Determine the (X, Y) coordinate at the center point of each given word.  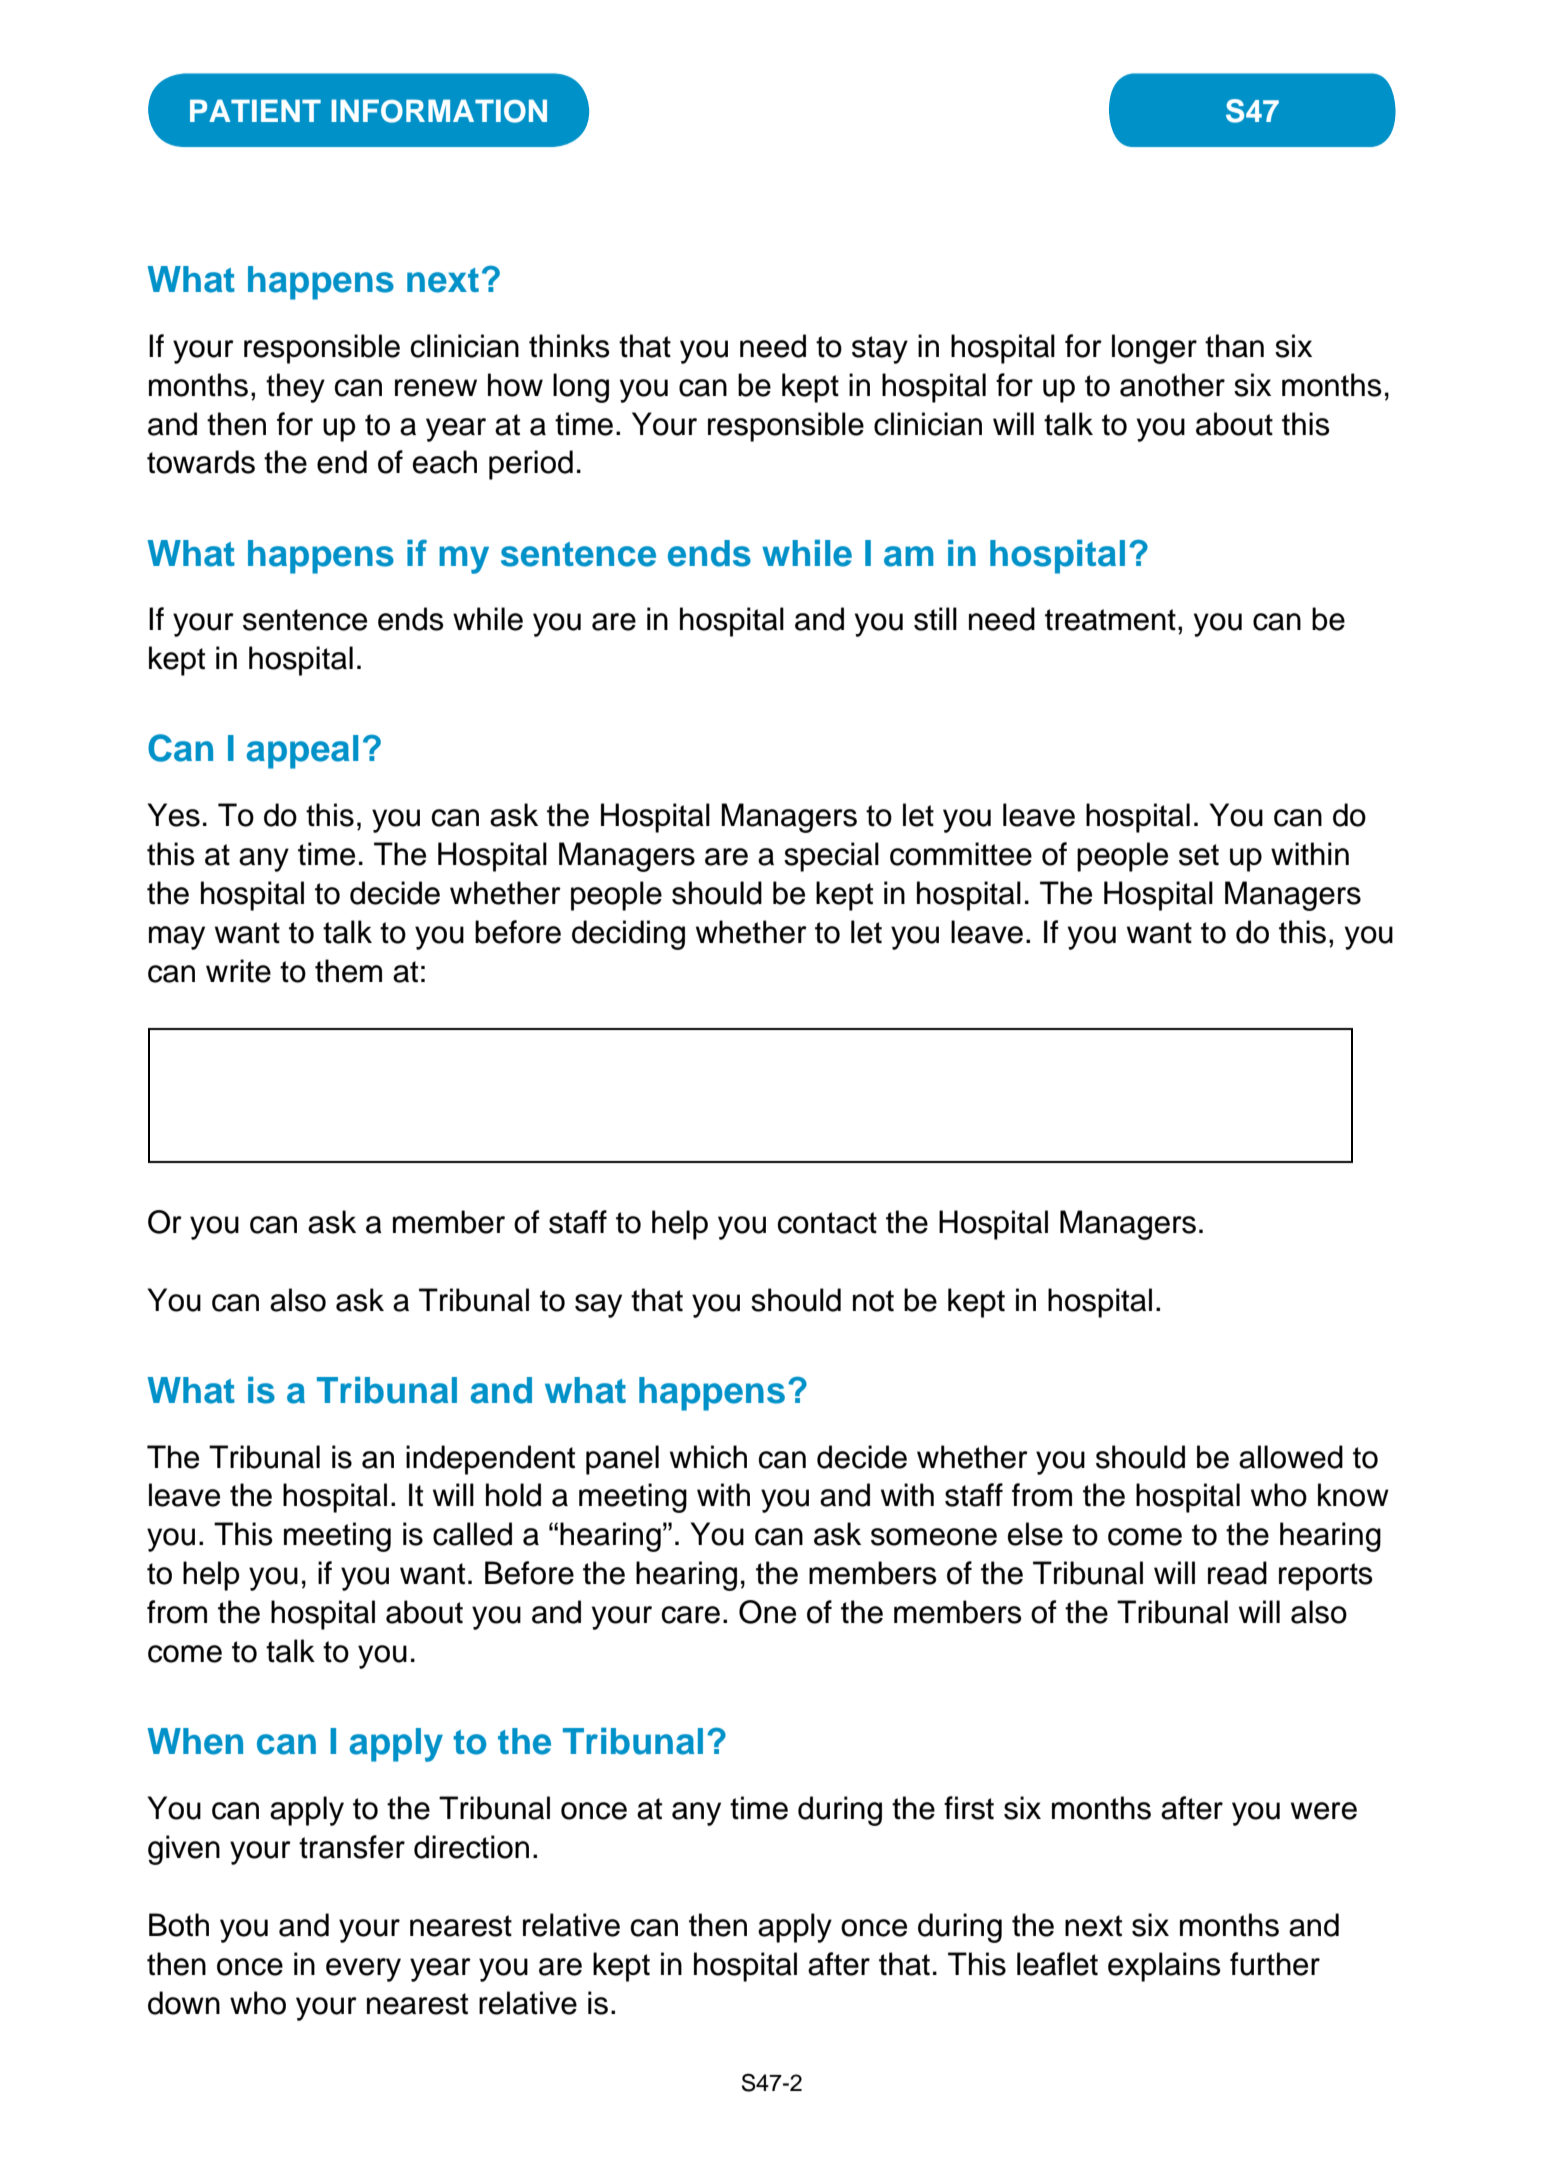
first (969, 1808)
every (363, 1970)
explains (1164, 1967)
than (1234, 346)
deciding (628, 935)
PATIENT (255, 110)
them (348, 971)
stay (880, 350)
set (1199, 855)
